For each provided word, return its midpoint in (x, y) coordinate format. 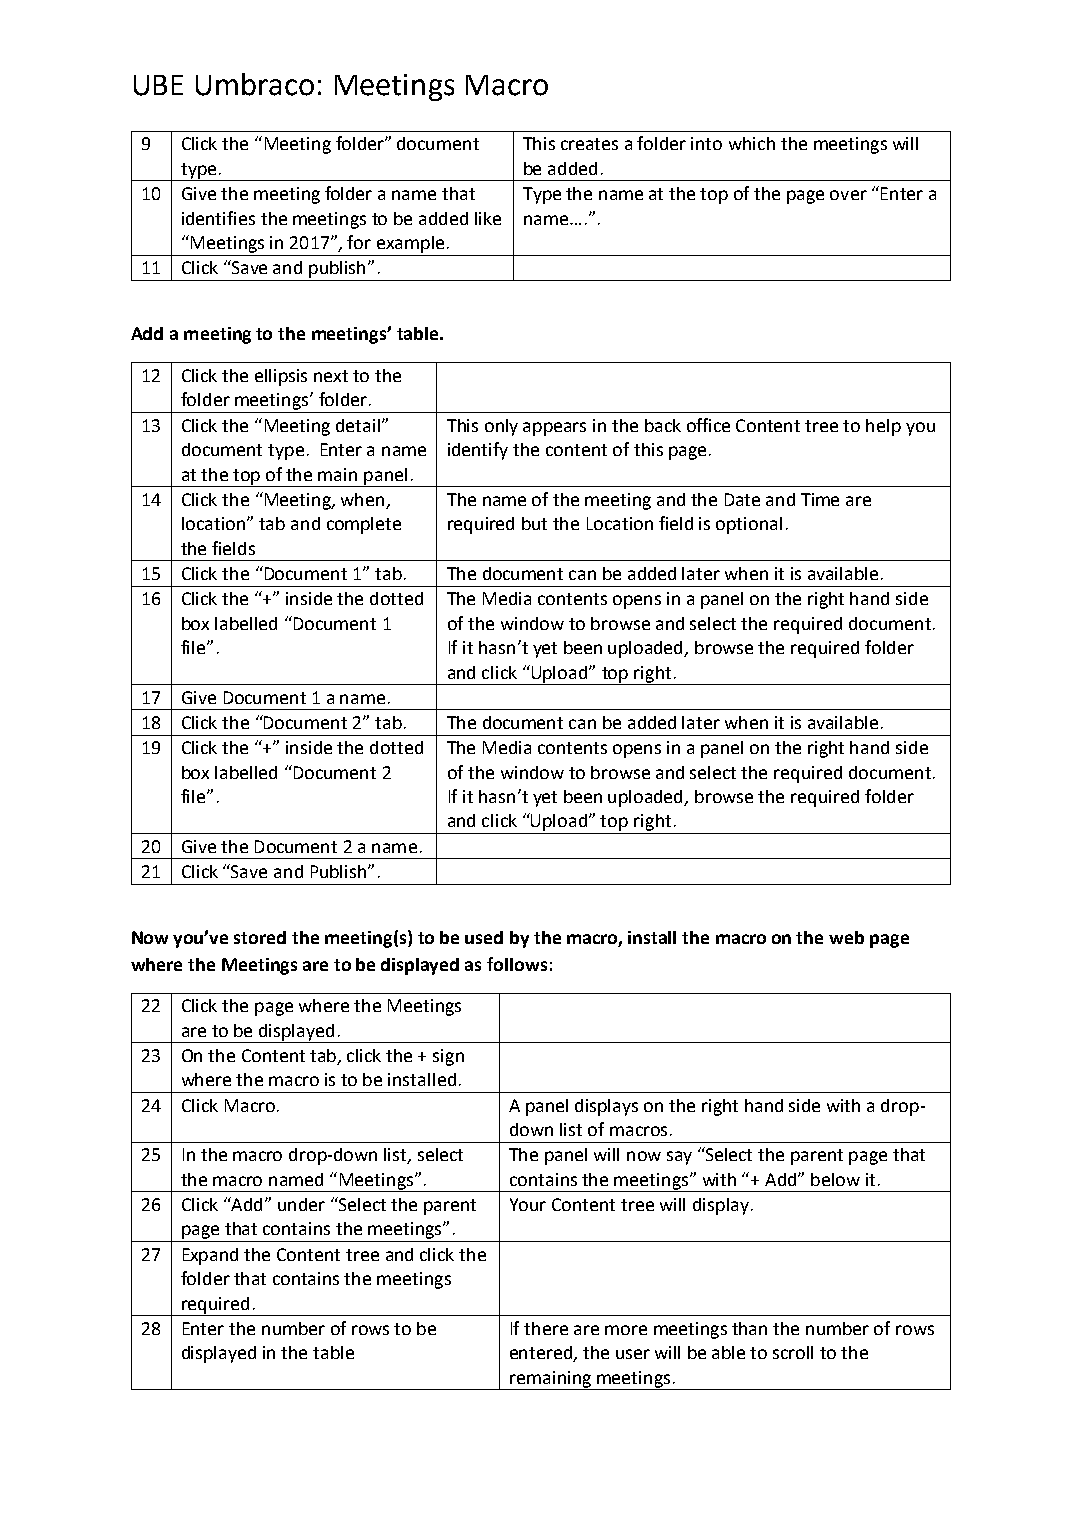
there (546, 1328)
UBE (158, 85)
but (534, 523)
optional (749, 525)
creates (589, 144)
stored (260, 937)
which (752, 143)
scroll (793, 1352)
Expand (210, 1256)
